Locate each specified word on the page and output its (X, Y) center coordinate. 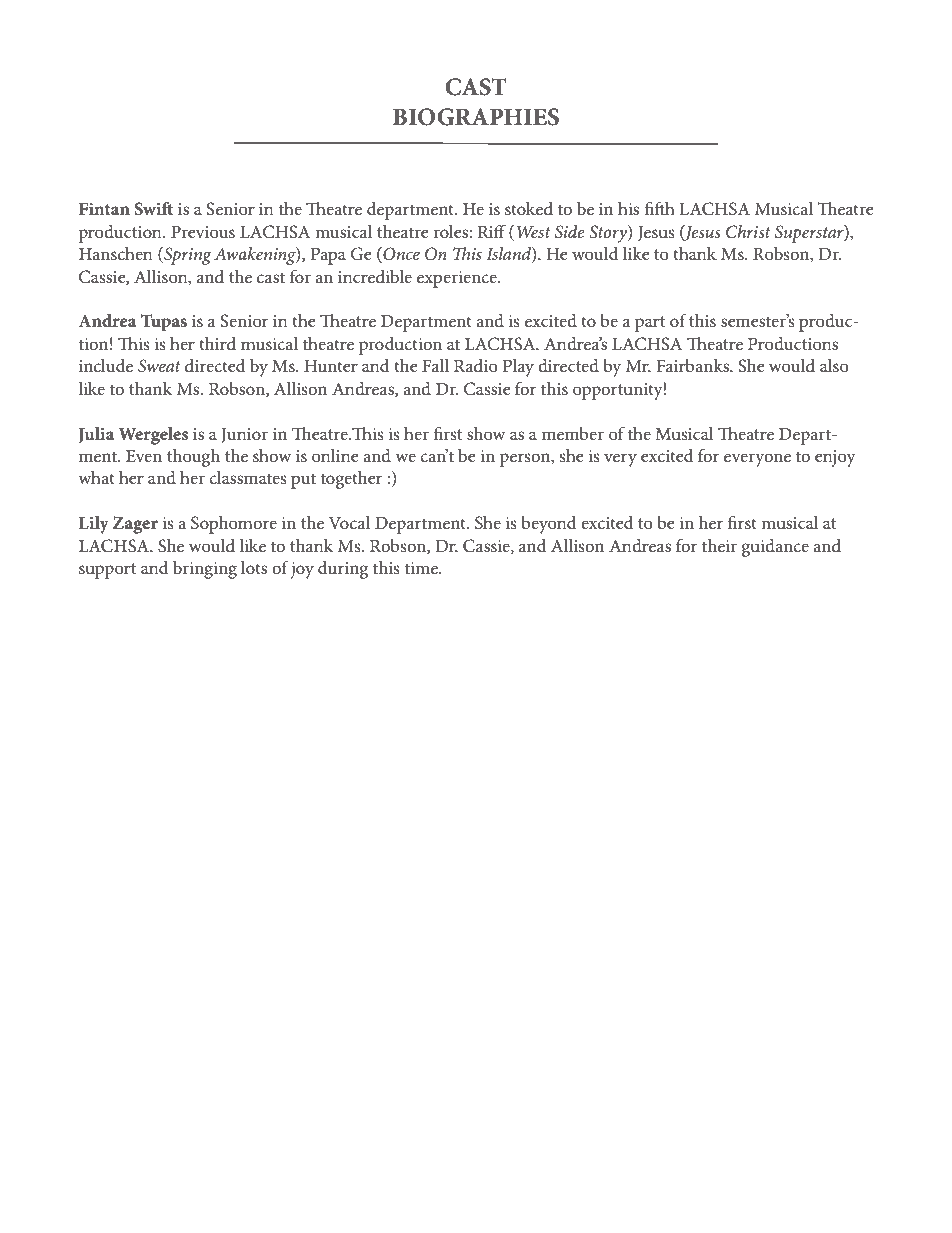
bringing (205, 570)
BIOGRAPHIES (476, 117)
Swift (153, 209)
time (422, 568)
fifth (659, 208)
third (217, 343)
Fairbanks (694, 365)
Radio (476, 365)
